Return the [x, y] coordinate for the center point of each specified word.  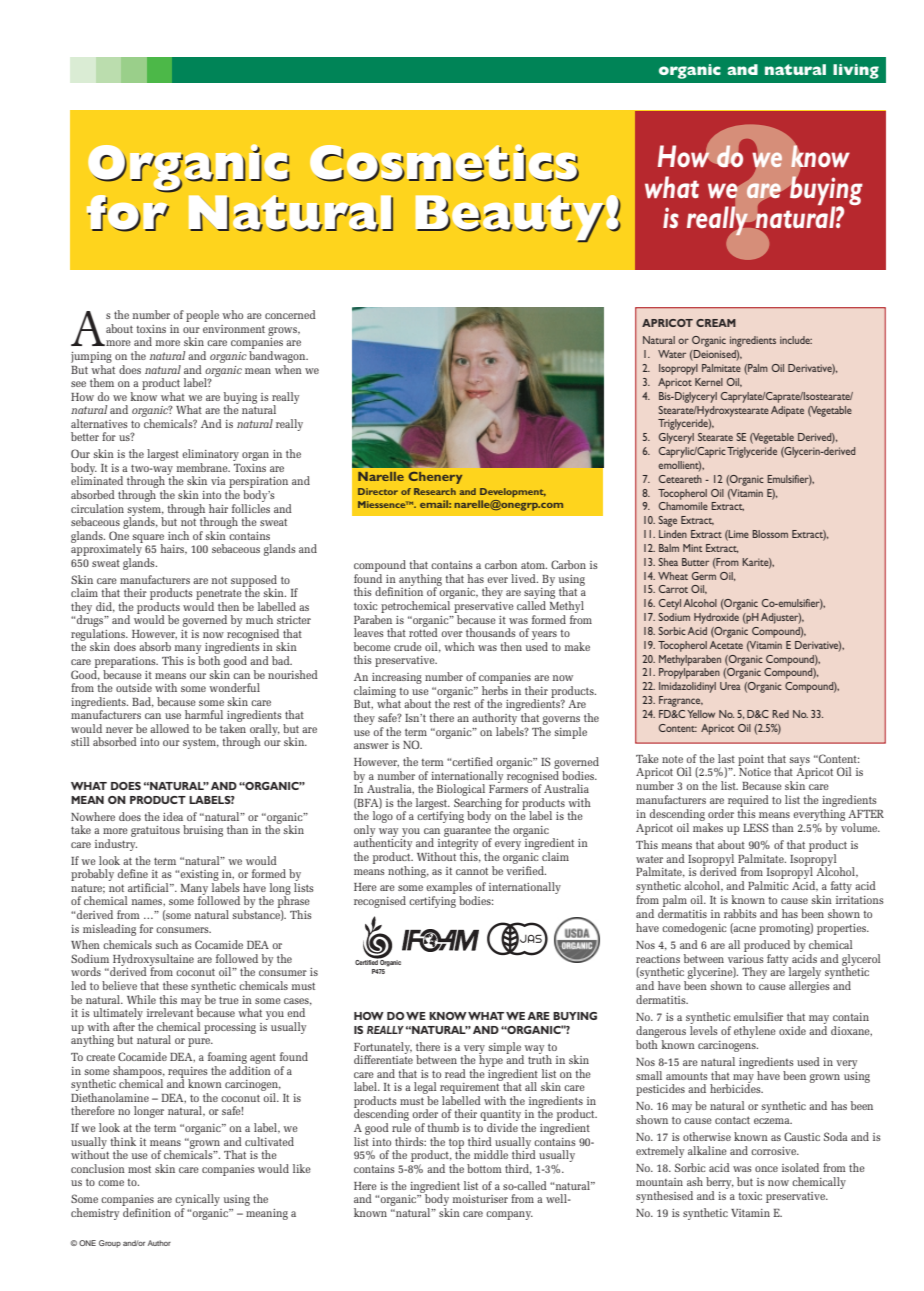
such [167, 944]
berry [720, 1183]
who [232, 314]
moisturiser [480, 1199]
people [202, 316]
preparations [126, 662]
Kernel [709, 382]
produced [767, 946]
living [856, 71]
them [102, 382]
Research [435, 491]
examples [450, 889]
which [459, 646]
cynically [197, 1201]
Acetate [726, 645]
